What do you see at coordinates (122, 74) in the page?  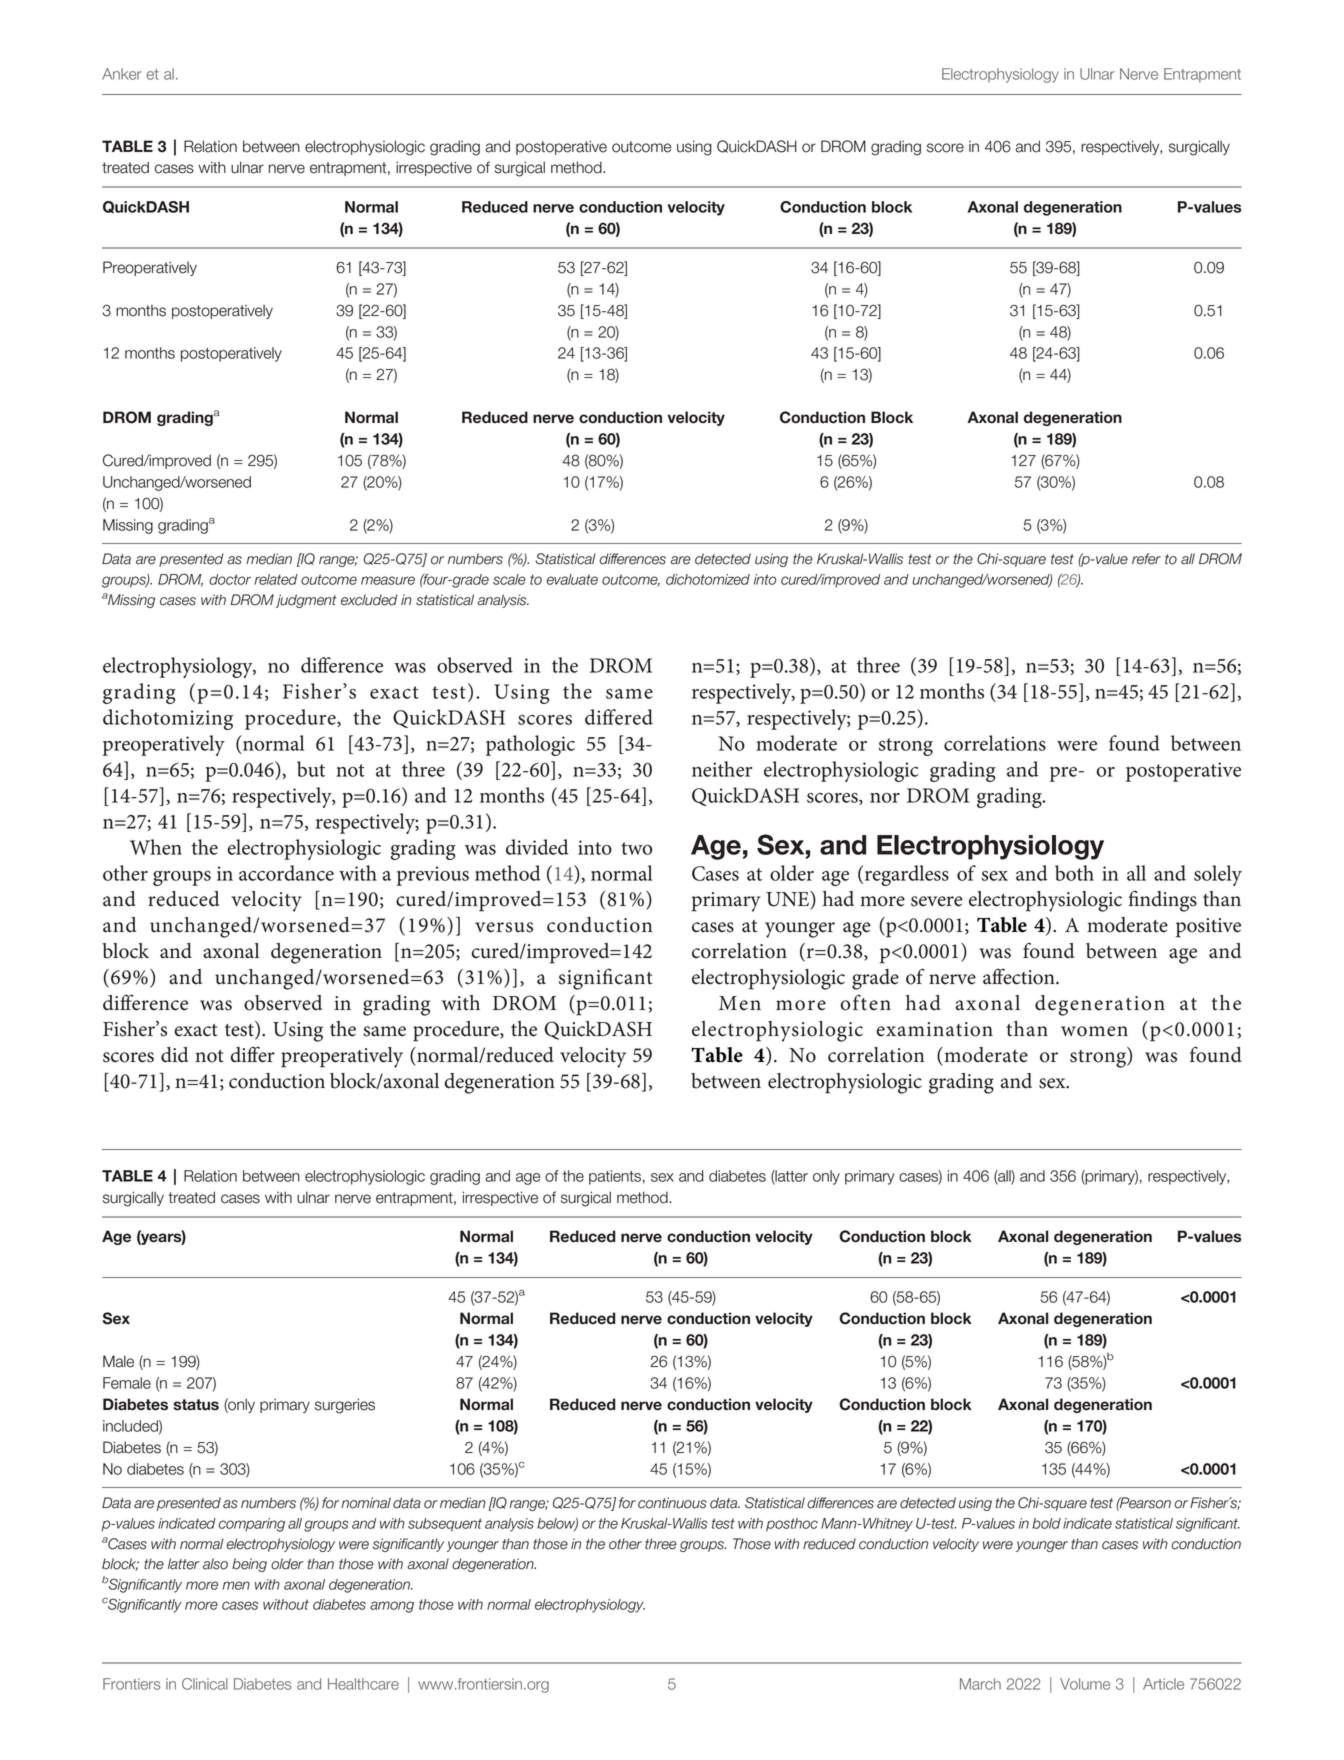 I see `Anker` at bounding box center [122, 74].
